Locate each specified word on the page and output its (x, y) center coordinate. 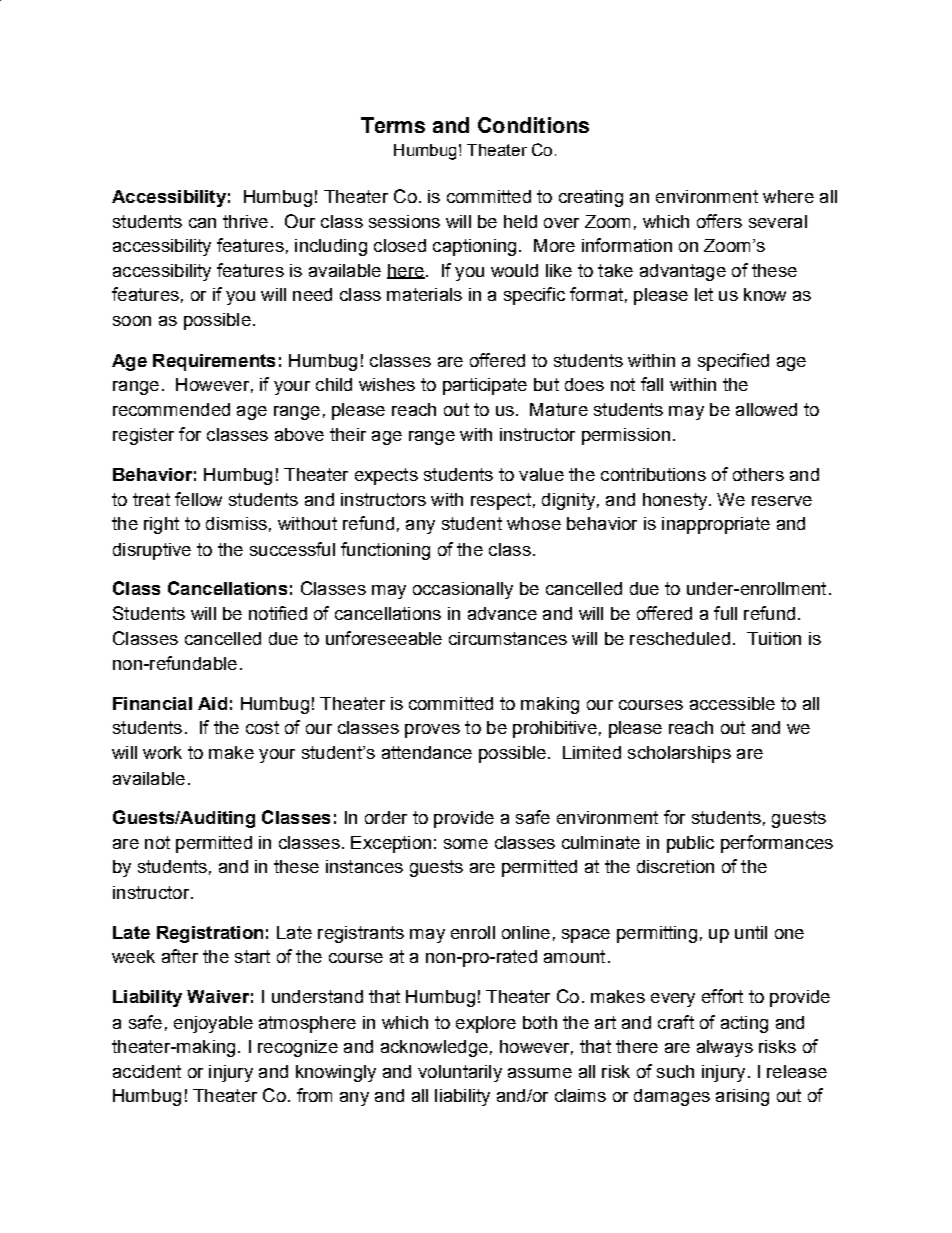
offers (719, 221)
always (725, 1048)
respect (501, 501)
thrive (245, 221)
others (758, 474)
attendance (427, 752)
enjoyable (213, 1024)
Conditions (533, 125)
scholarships (679, 754)
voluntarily (460, 1073)
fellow (198, 499)
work (162, 752)
